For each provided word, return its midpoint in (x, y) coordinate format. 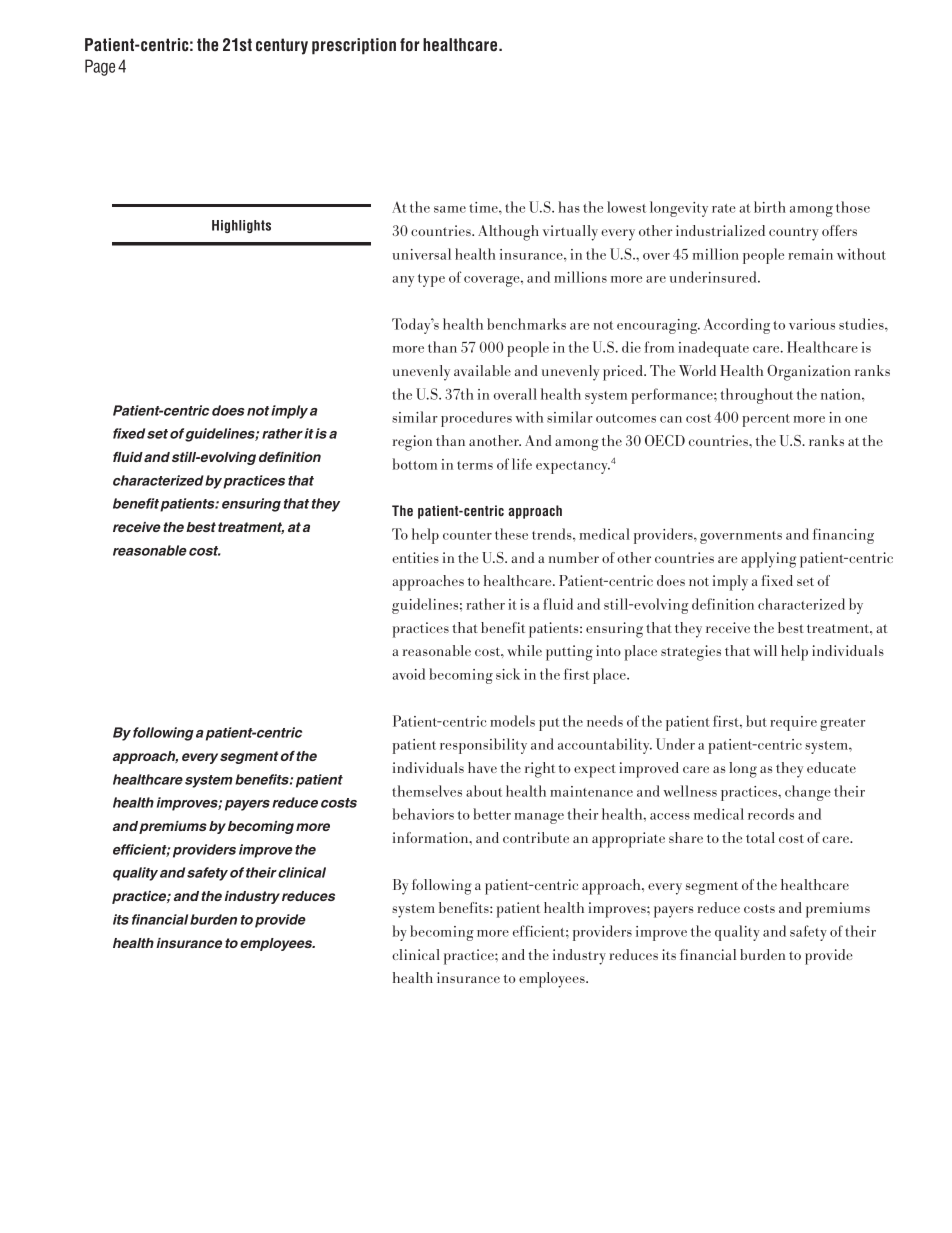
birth (770, 207)
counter (467, 535)
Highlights (241, 226)
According (737, 326)
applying (768, 560)
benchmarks (526, 324)
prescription (354, 46)
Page (100, 67)
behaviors (423, 814)
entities (415, 557)
